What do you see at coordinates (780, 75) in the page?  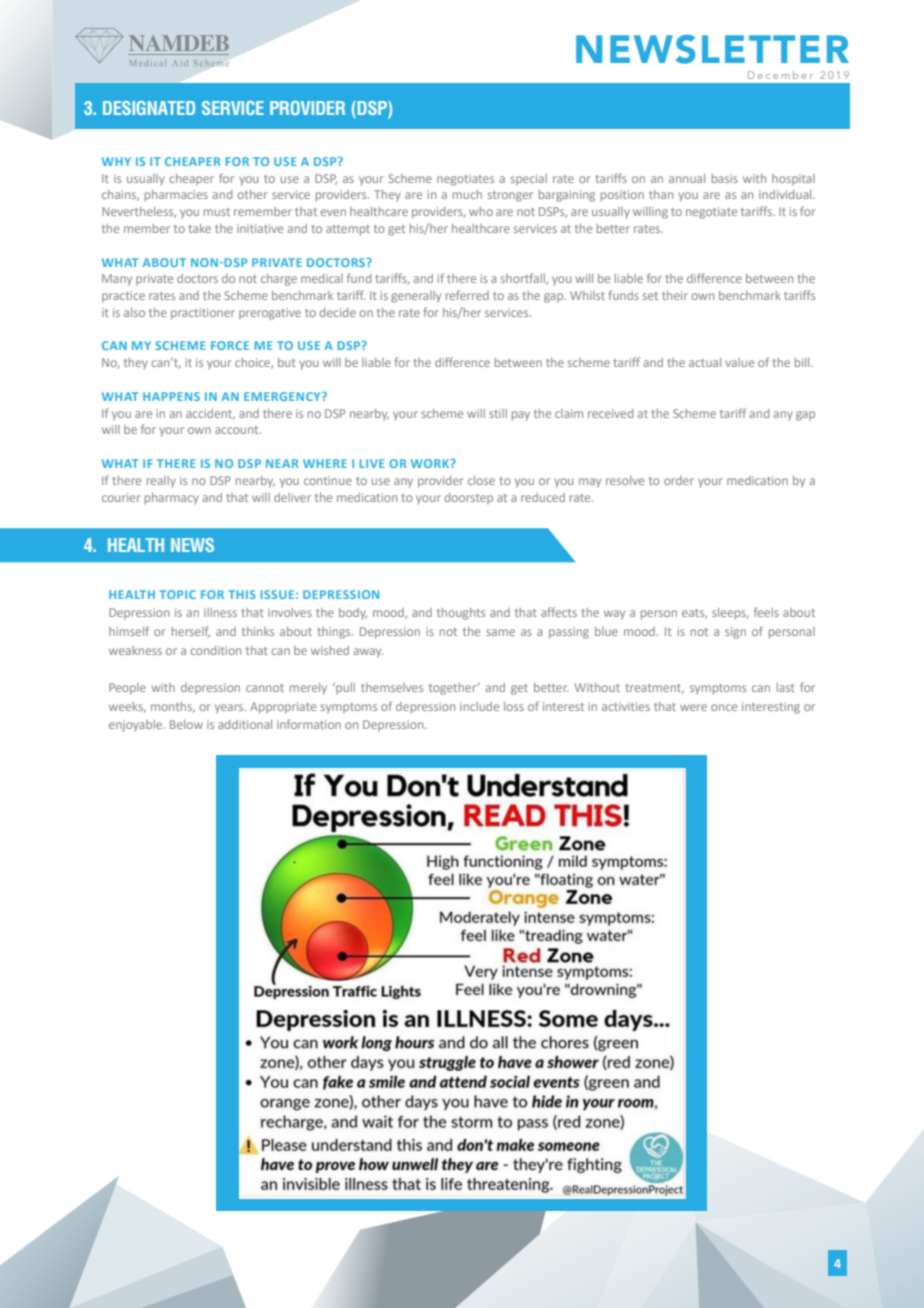 I see `December` at bounding box center [780, 75].
